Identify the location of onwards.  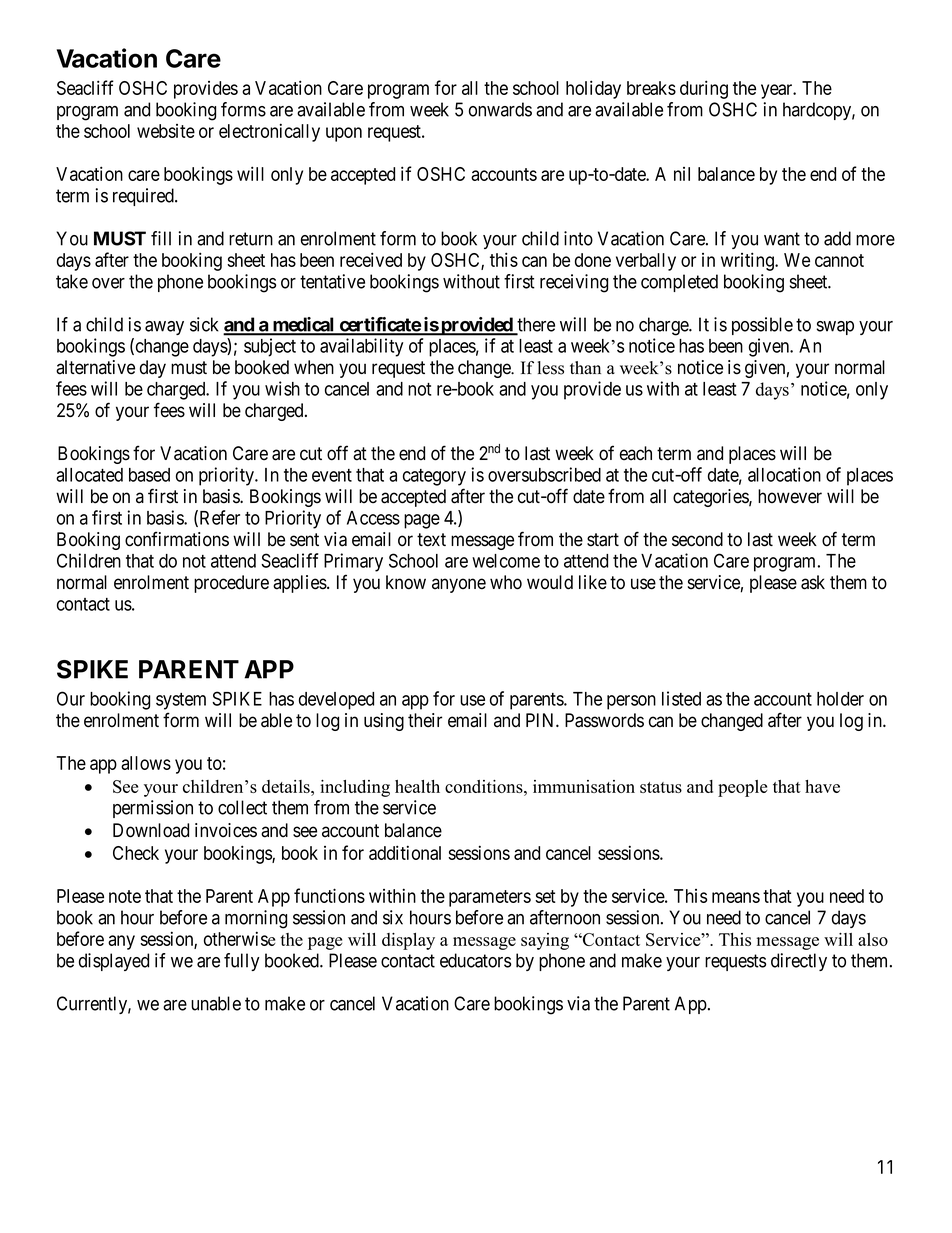
(500, 109).
